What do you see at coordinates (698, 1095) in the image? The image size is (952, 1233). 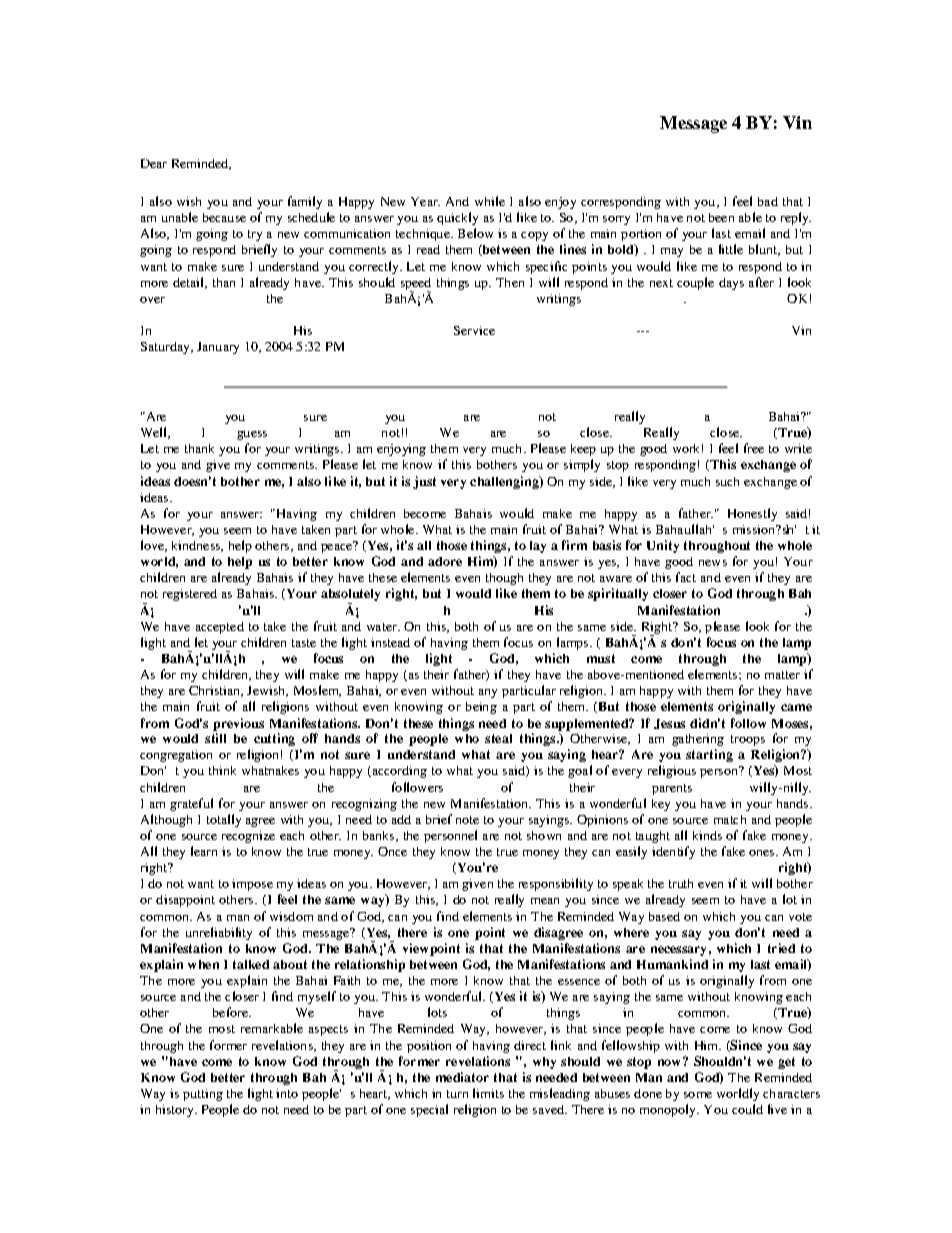 I see `some` at bounding box center [698, 1095].
